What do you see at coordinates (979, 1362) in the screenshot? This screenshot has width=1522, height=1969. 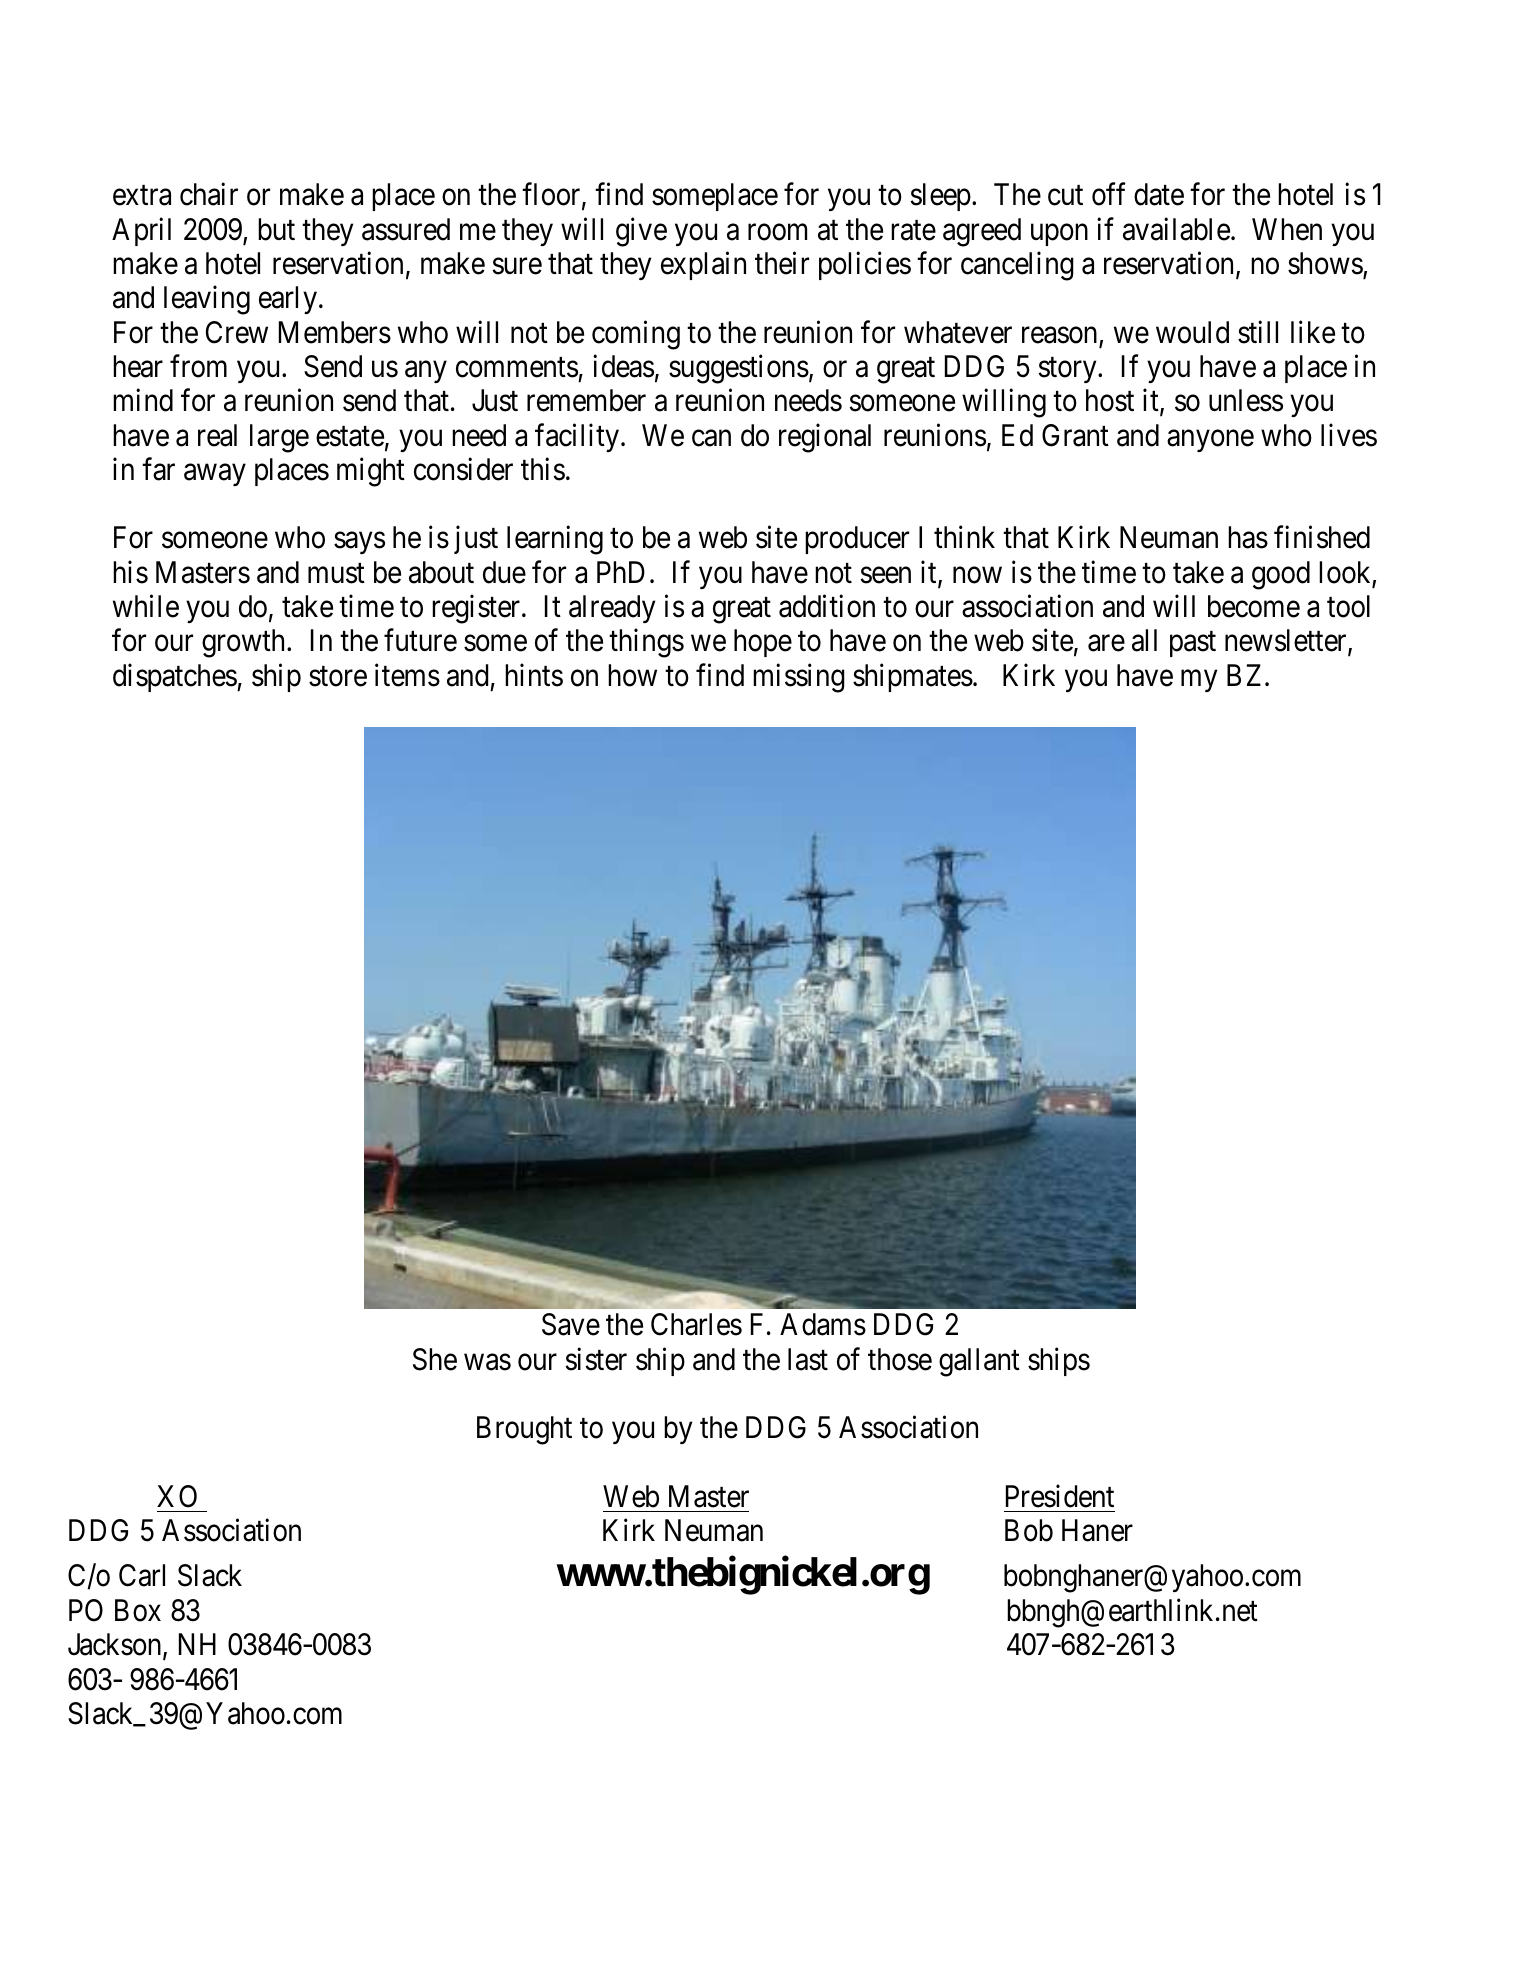 I see `gallant` at bounding box center [979, 1362].
